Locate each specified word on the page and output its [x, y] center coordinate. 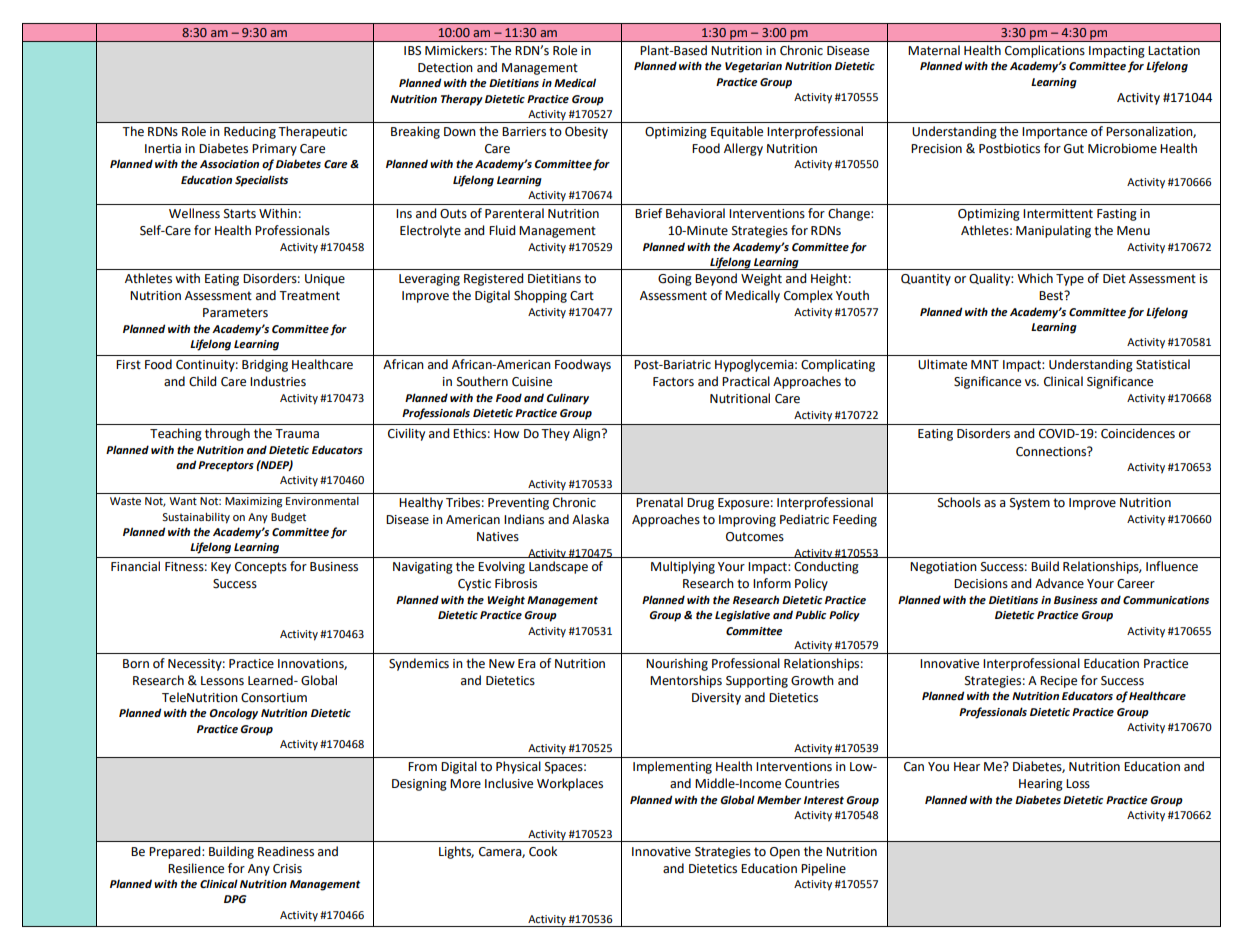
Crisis [287, 869]
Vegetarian [753, 67]
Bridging [265, 365]
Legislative [742, 616]
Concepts [261, 568]
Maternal [934, 50]
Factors [673, 382]
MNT [985, 364]
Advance [1059, 583]
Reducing [250, 132]
